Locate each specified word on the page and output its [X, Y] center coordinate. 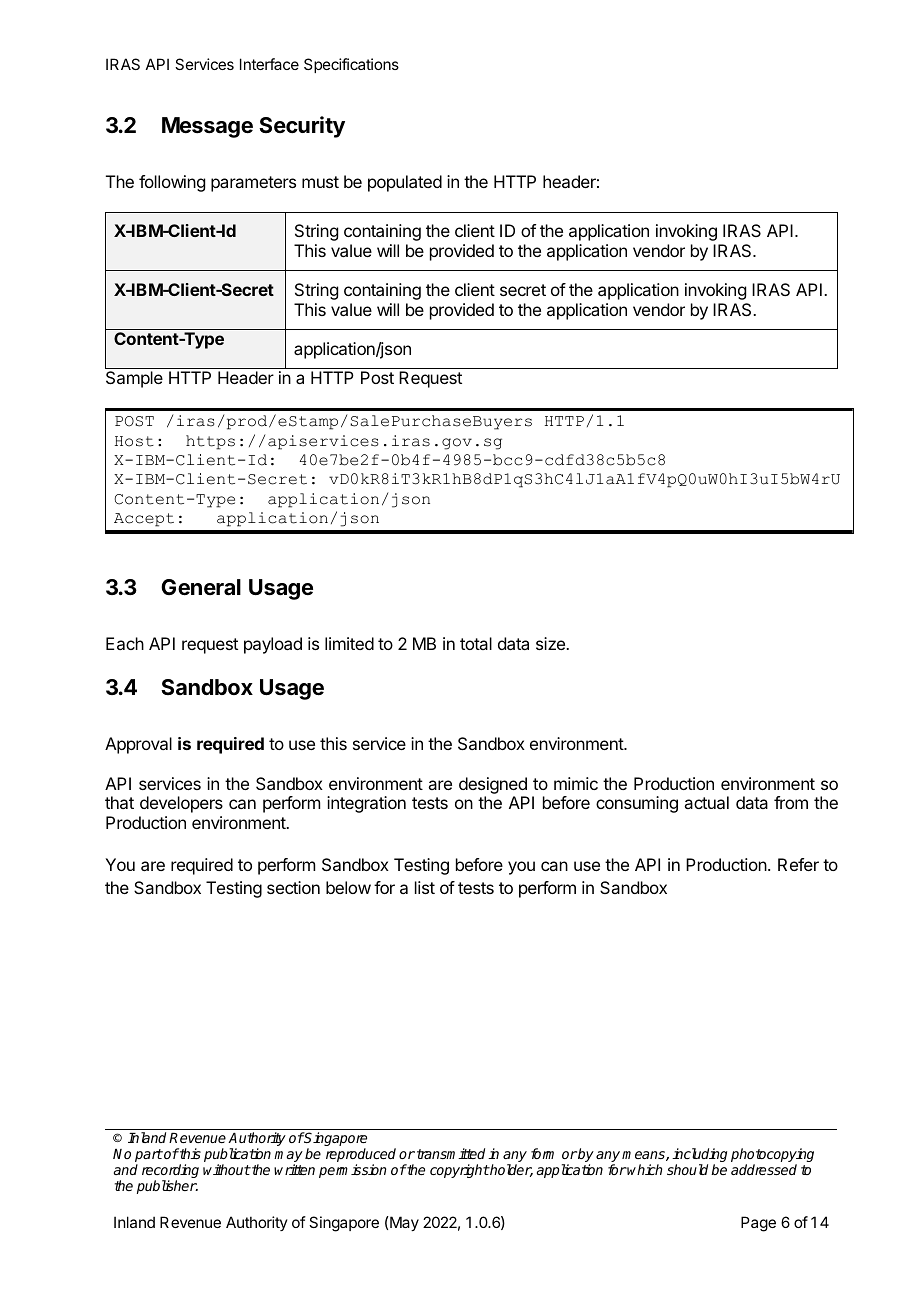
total [476, 643]
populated [405, 183]
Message [207, 127]
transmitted [451, 1153]
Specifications [351, 65]
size [551, 643]
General [201, 587]
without [227, 1169]
